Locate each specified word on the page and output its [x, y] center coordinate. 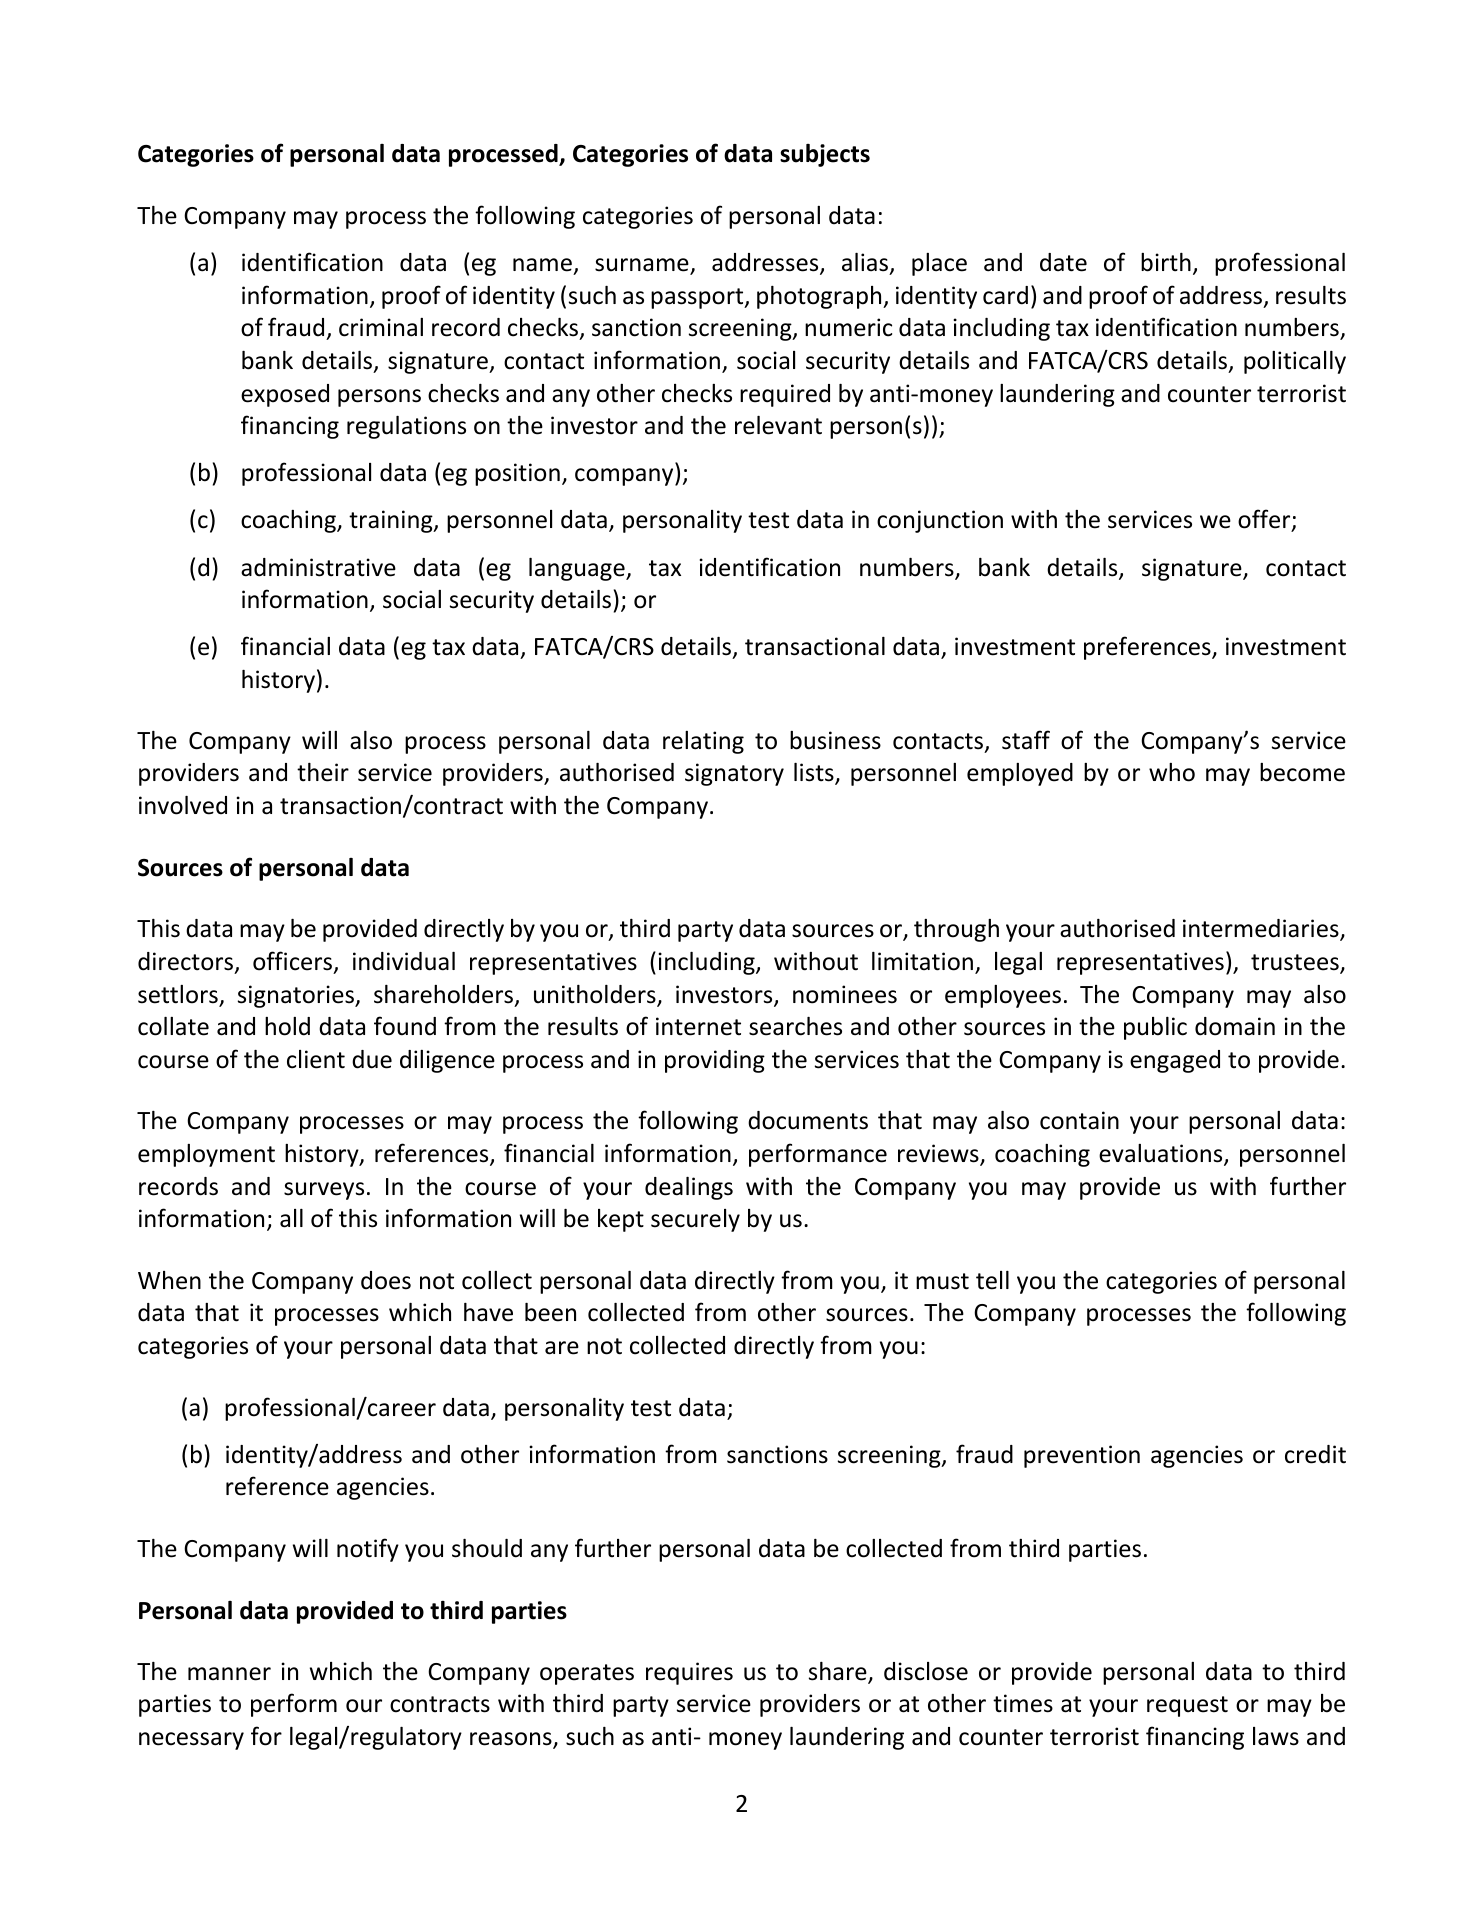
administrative [318, 567]
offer [1265, 520]
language [578, 569]
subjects [825, 155]
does [386, 1280]
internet [698, 1026]
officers [292, 961]
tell [992, 1280]
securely [695, 1220]
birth [1166, 262]
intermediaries [1262, 930]
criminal [381, 327]
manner [229, 1674]
